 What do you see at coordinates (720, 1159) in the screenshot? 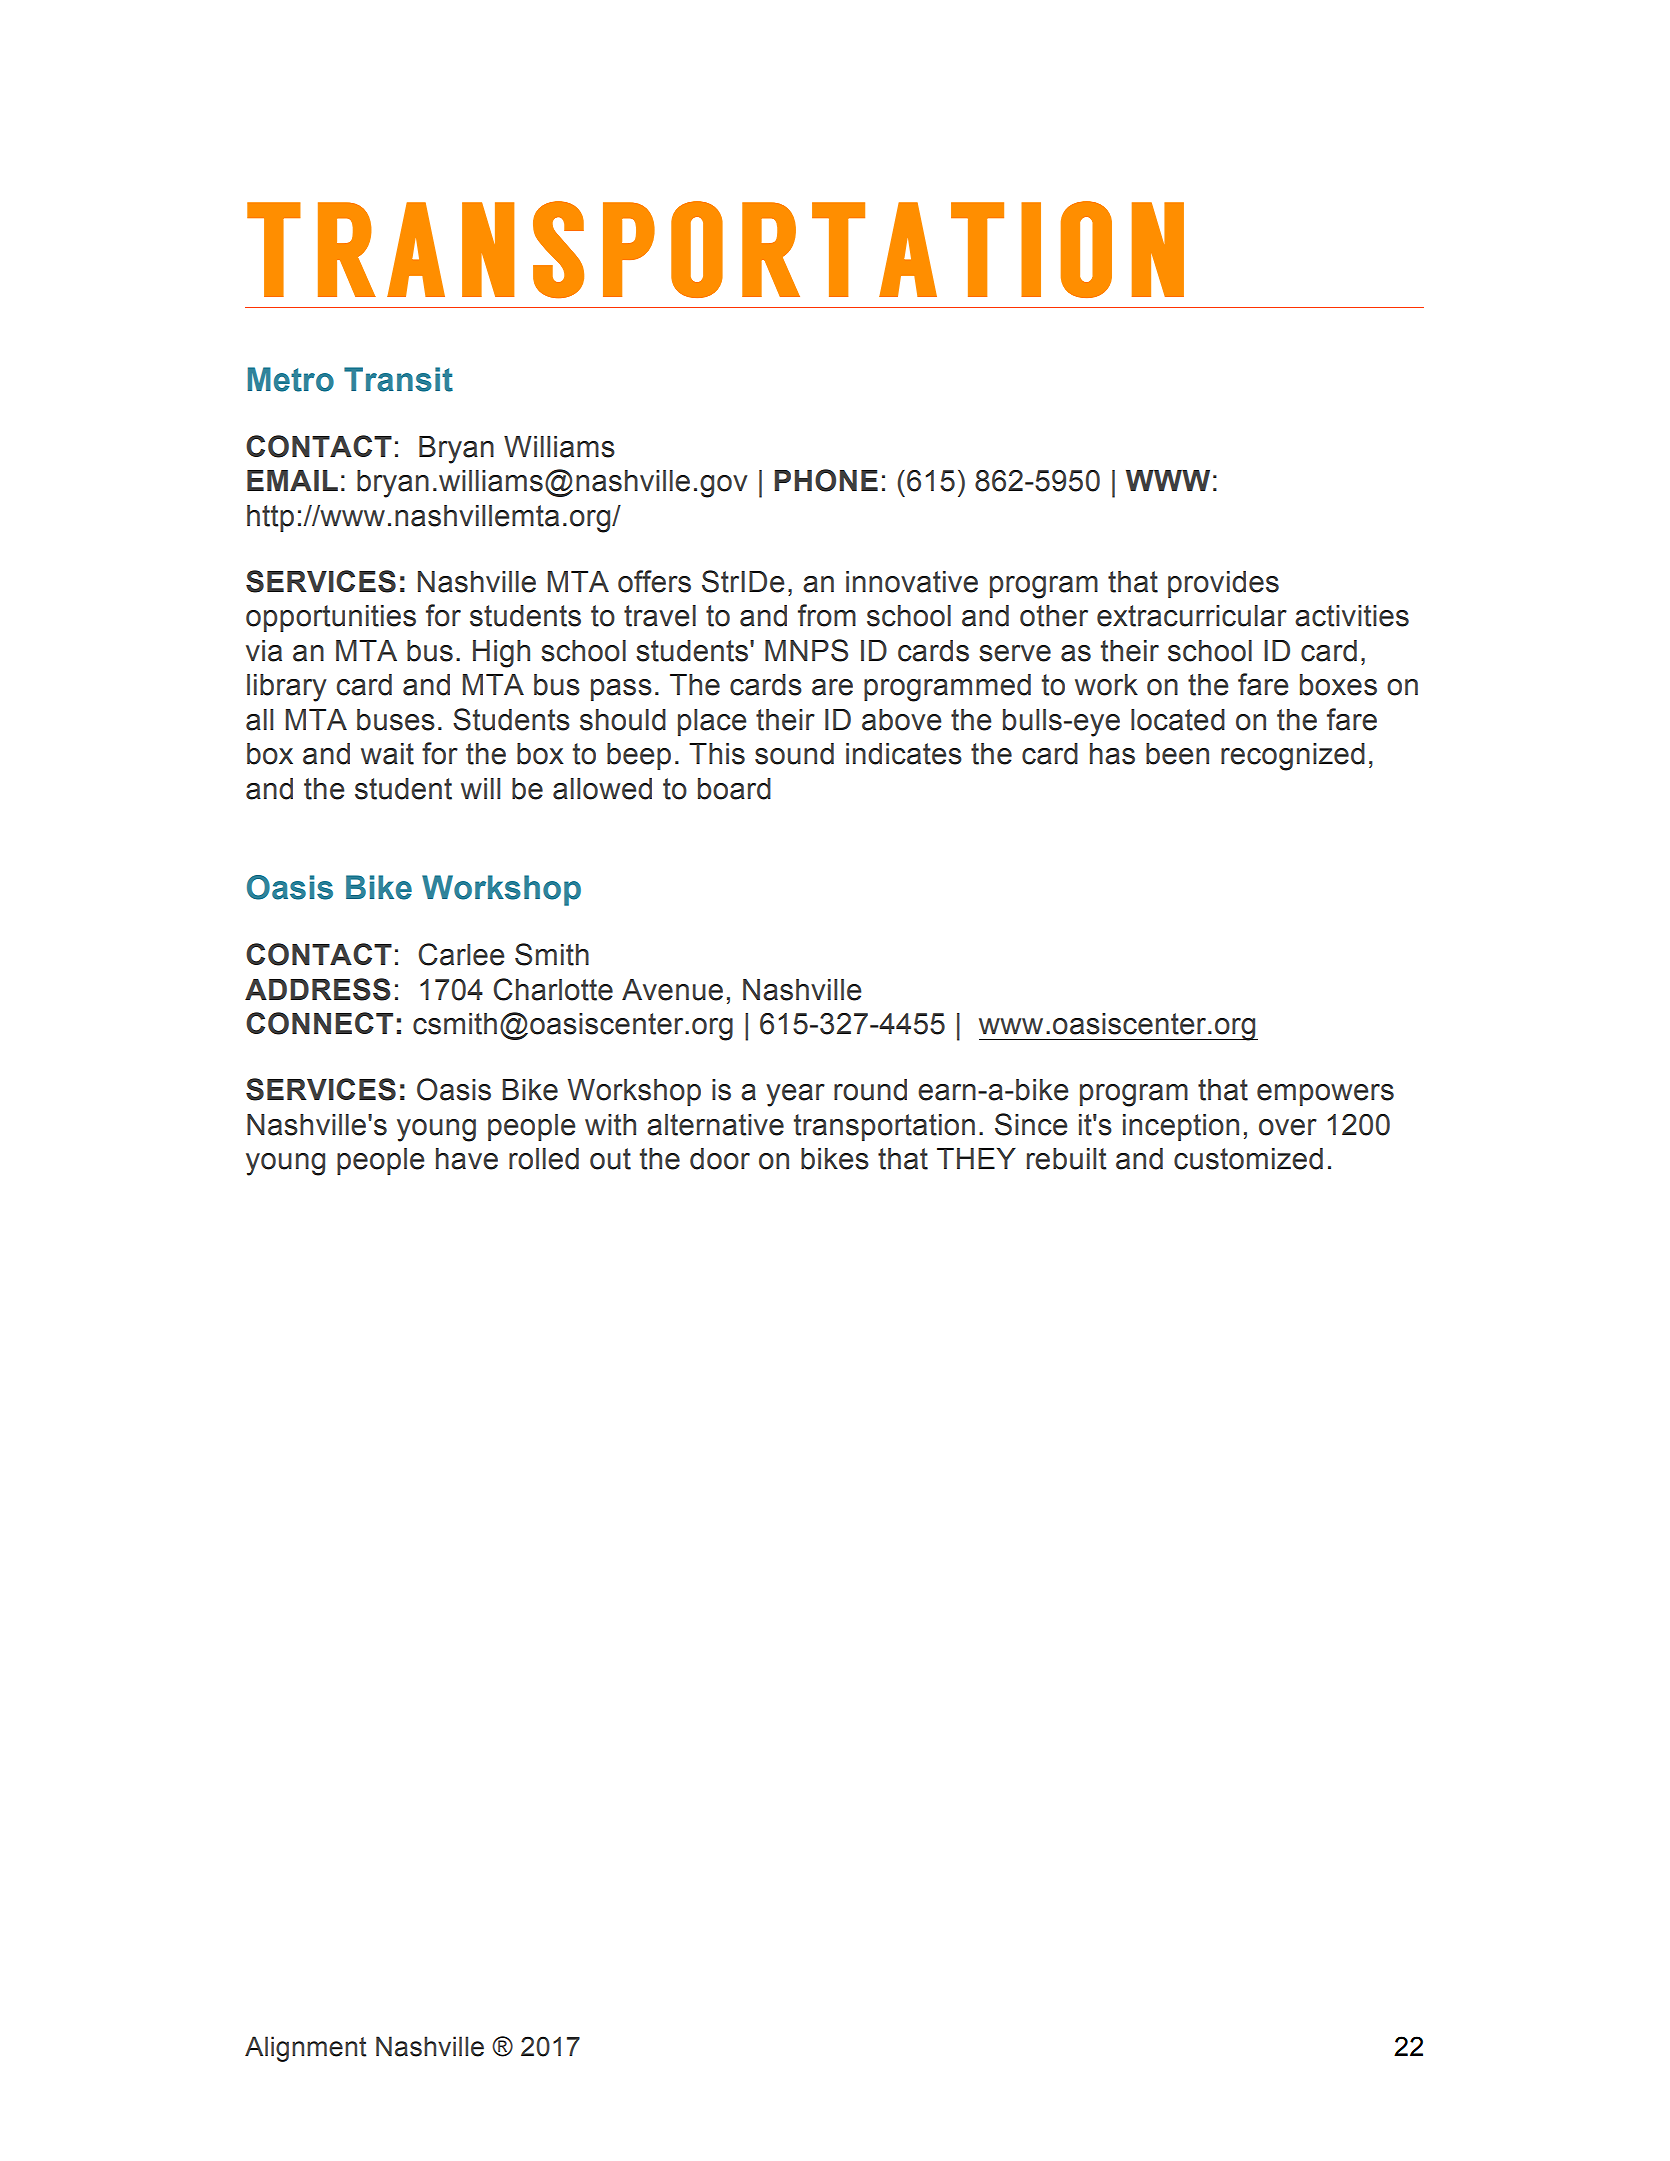
I see `door` at bounding box center [720, 1159].
